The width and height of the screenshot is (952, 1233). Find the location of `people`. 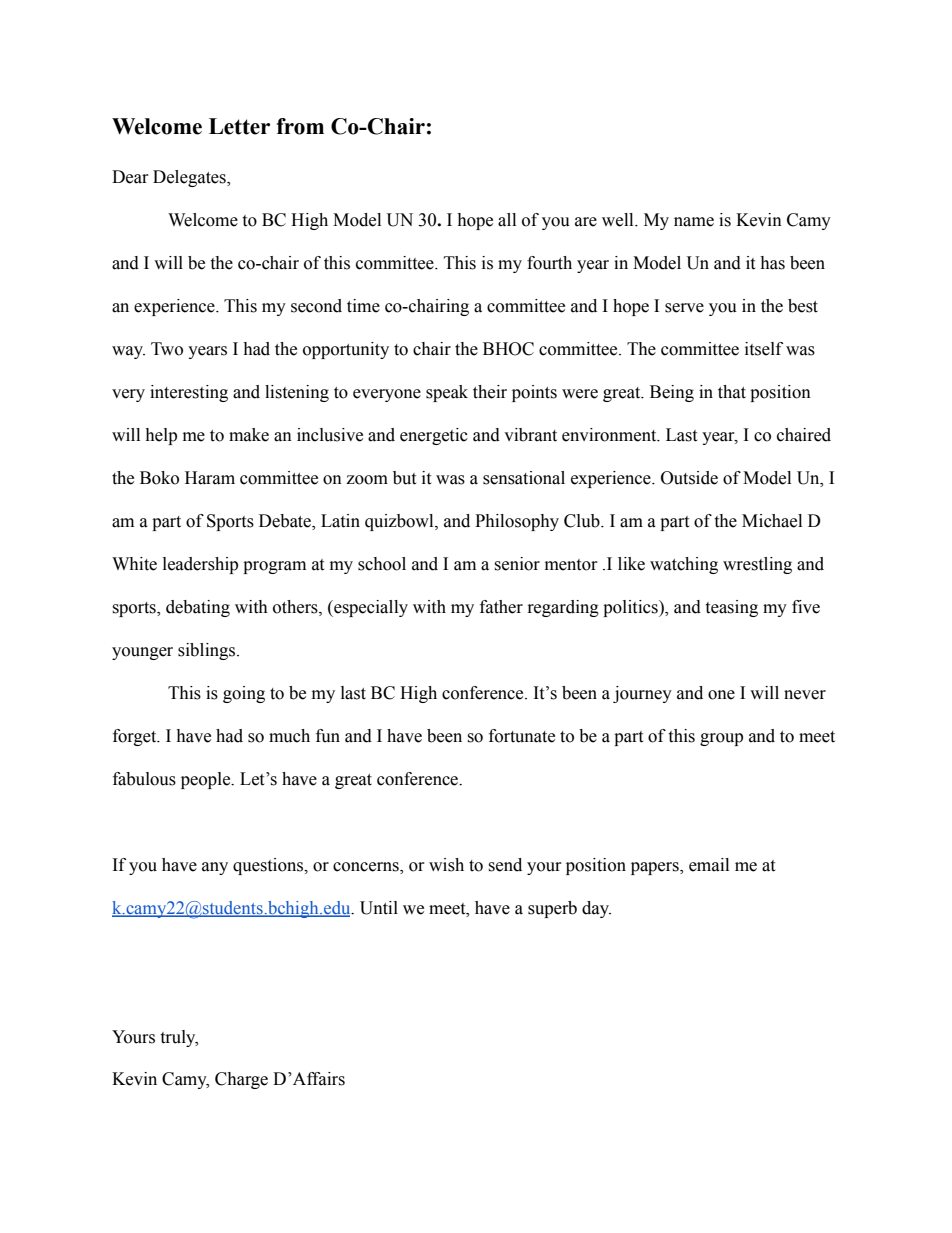

people is located at coordinates (207, 780).
